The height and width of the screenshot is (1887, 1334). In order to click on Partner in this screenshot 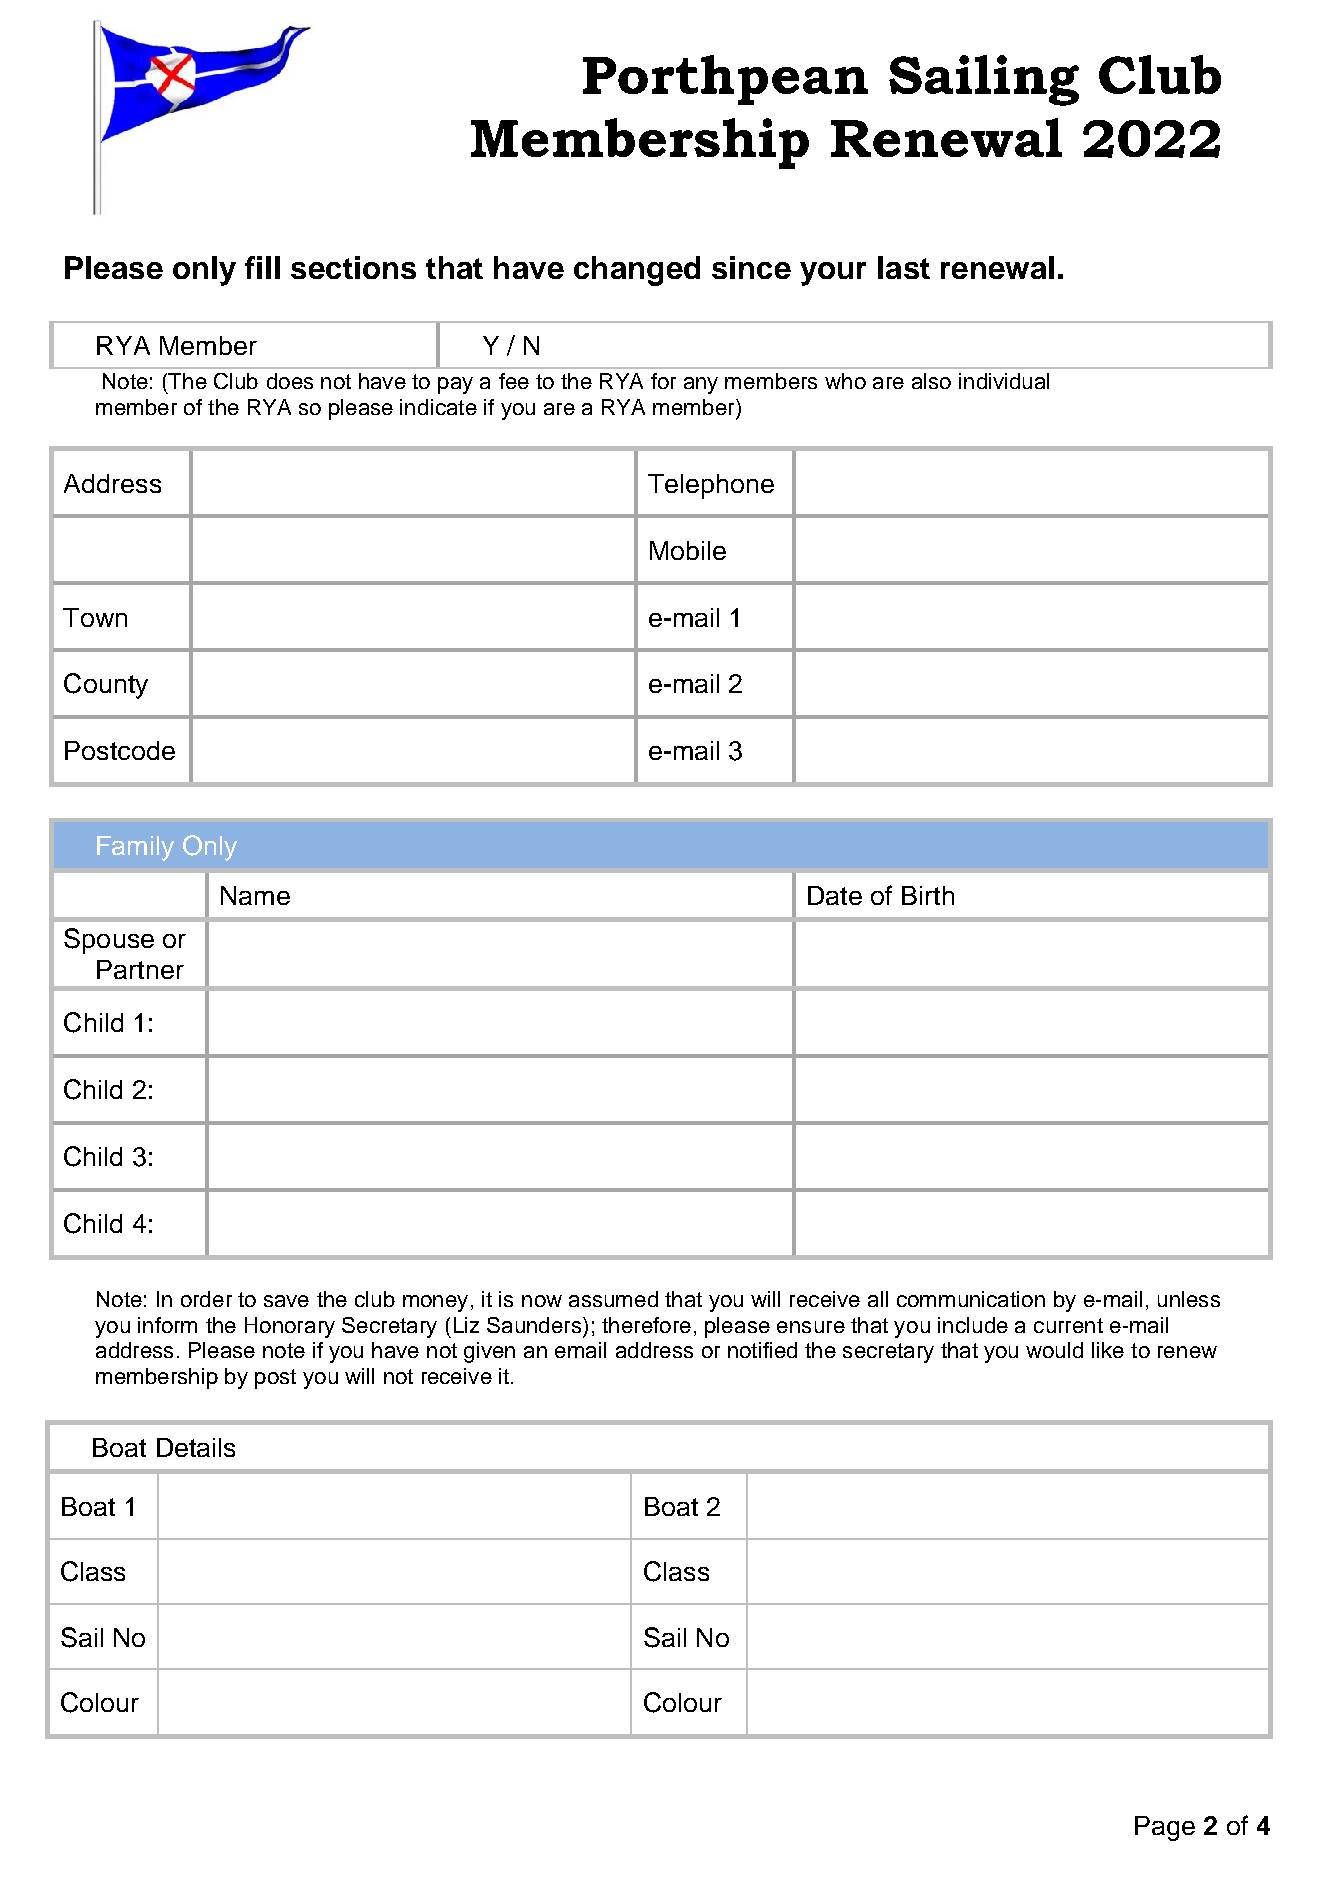, I will do `click(140, 969)`.
